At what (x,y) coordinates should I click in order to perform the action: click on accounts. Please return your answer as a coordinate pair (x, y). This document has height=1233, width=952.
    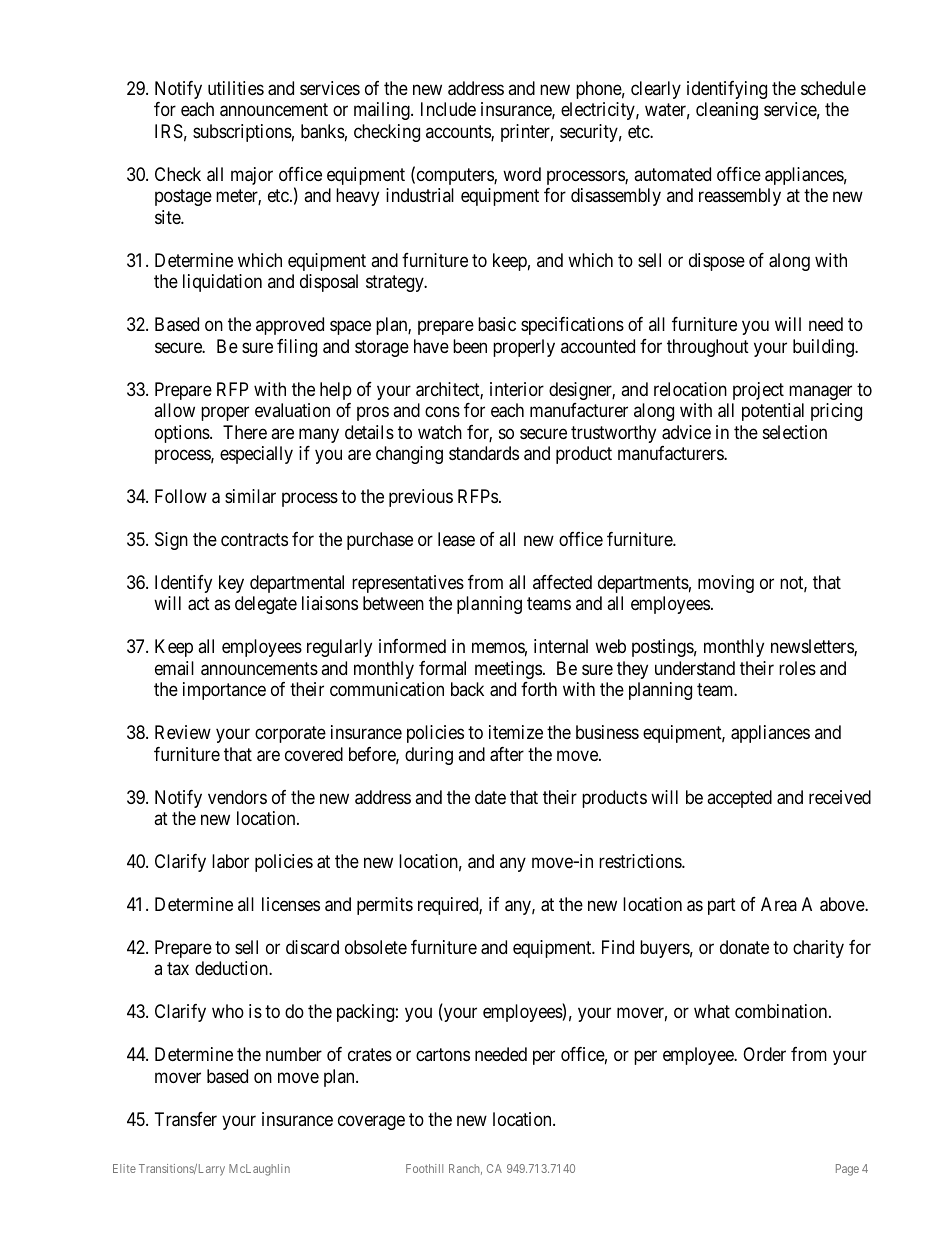
    Looking at the image, I should click on (459, 133).
